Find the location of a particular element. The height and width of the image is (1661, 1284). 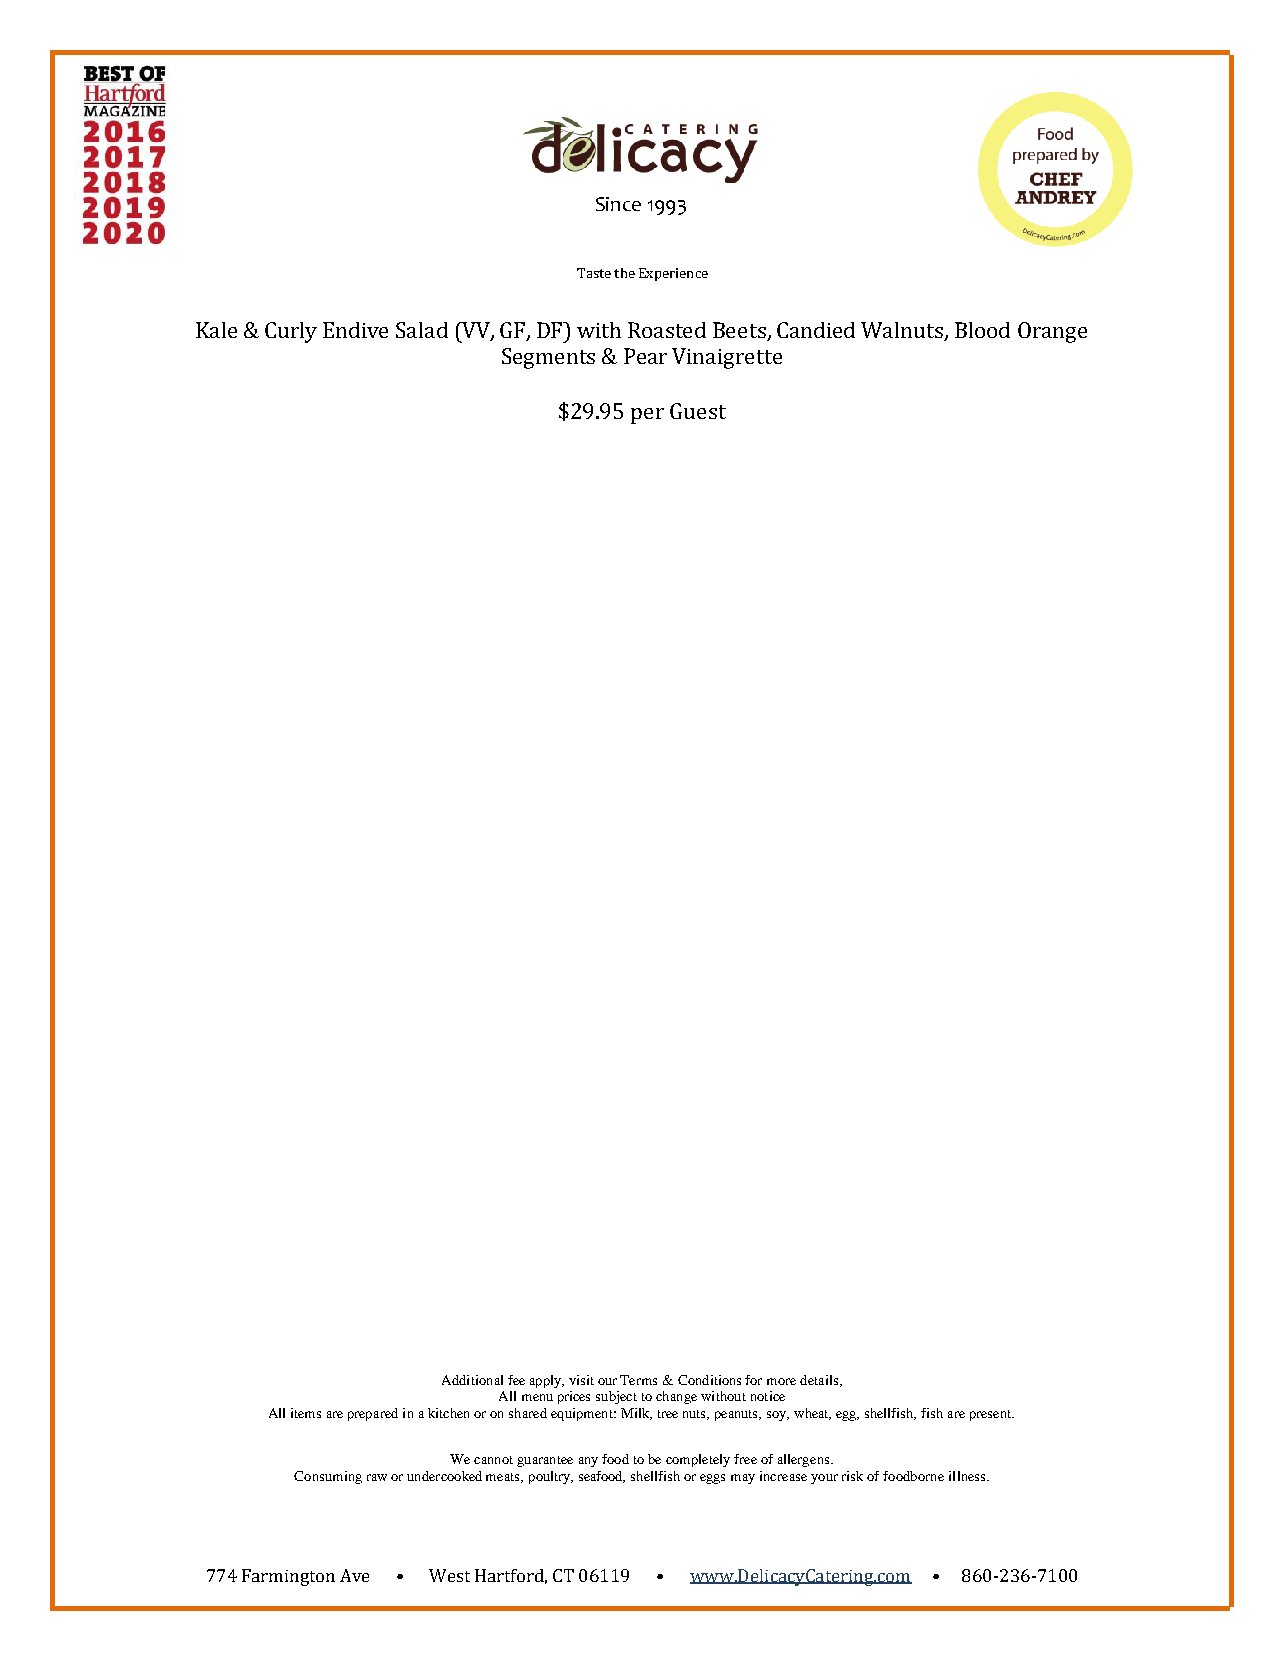

Curly is located at coordinates (291, 332).
